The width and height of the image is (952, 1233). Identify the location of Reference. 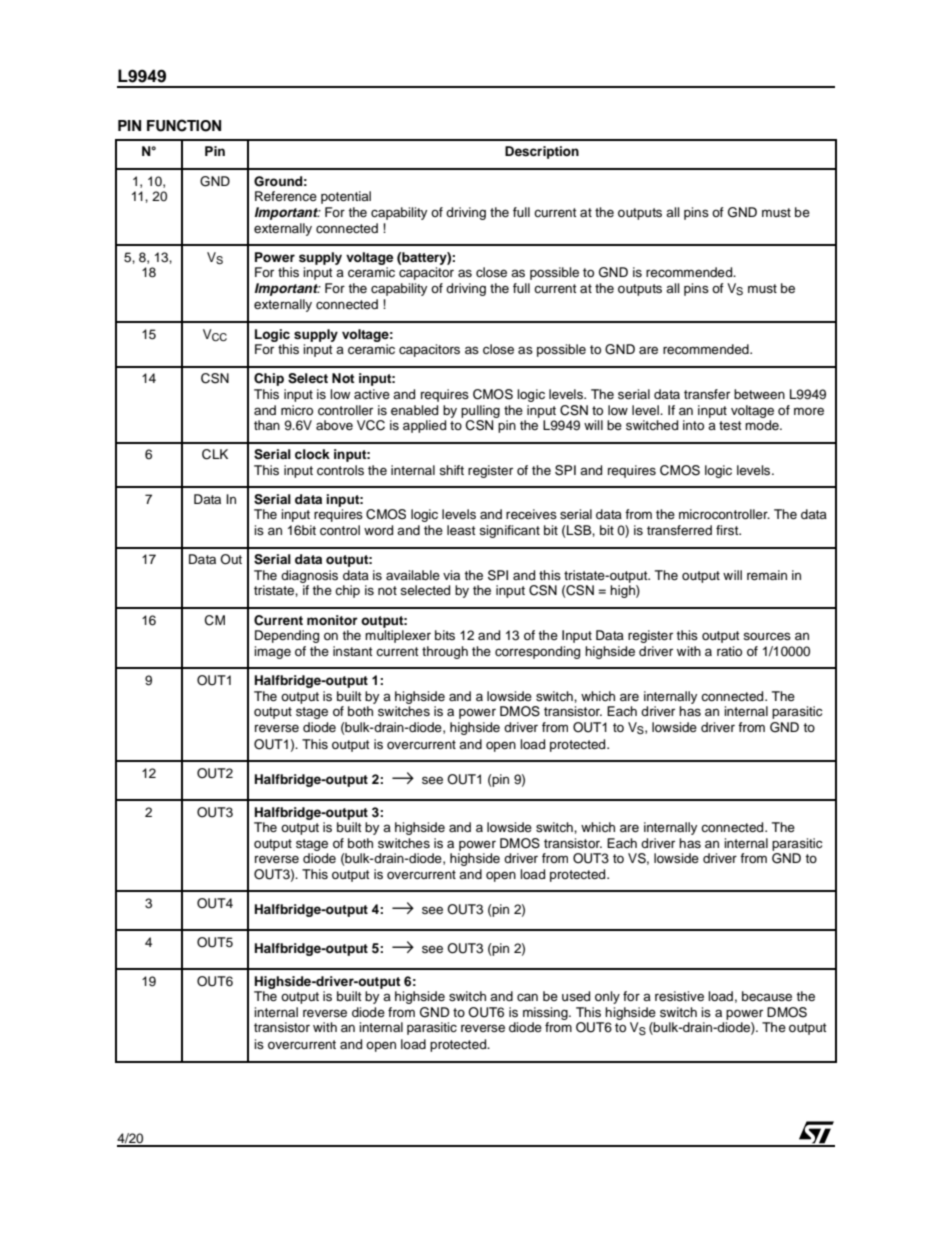
(286, 196).
